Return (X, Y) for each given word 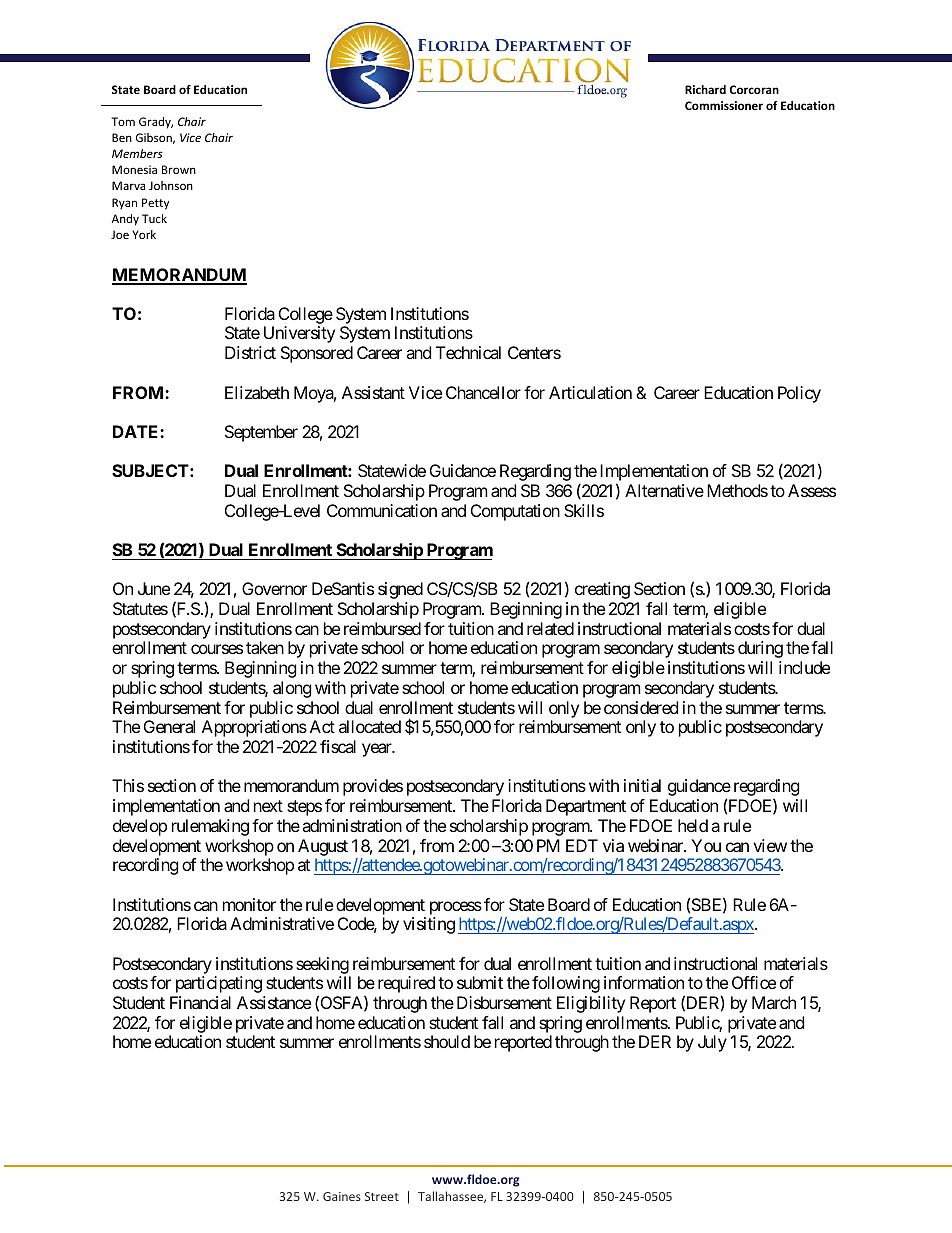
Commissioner (724, 105)
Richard (705, 89)
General (169, 726)
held (693, 825)
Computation (515, 512)
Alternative (664, 490)
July (712, 1043)
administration (352, 825)
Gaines (342, 1196)
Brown (179, 169)
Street (382, 1196)
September (261, 433)
